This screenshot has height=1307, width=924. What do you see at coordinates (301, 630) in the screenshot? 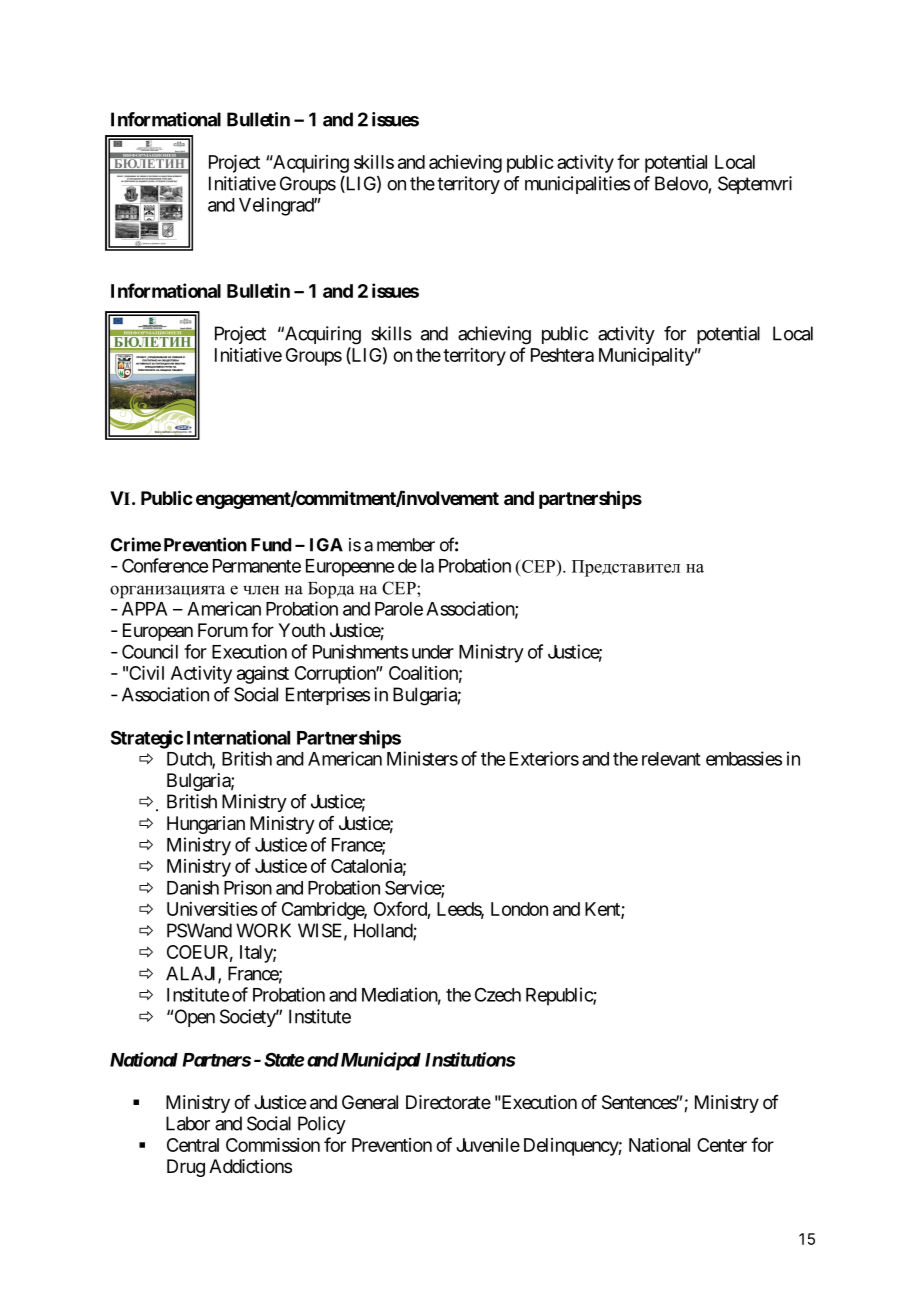
I see `Youth` at bounding box center [301, 630].
